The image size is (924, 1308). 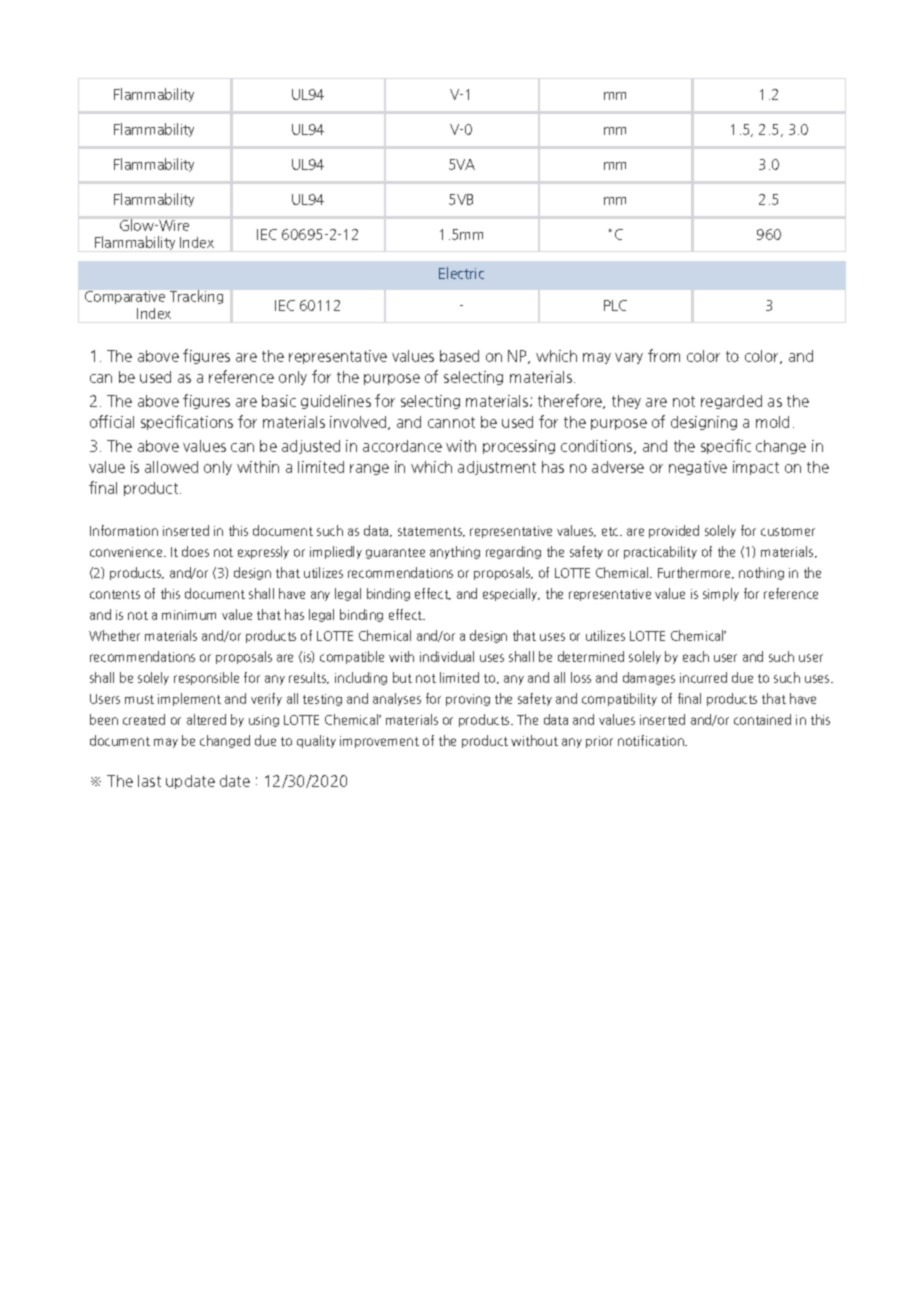 What do you see at coordinates (149, 781) in the screenshot?
I see `last` at bounding box center [149, 781].
